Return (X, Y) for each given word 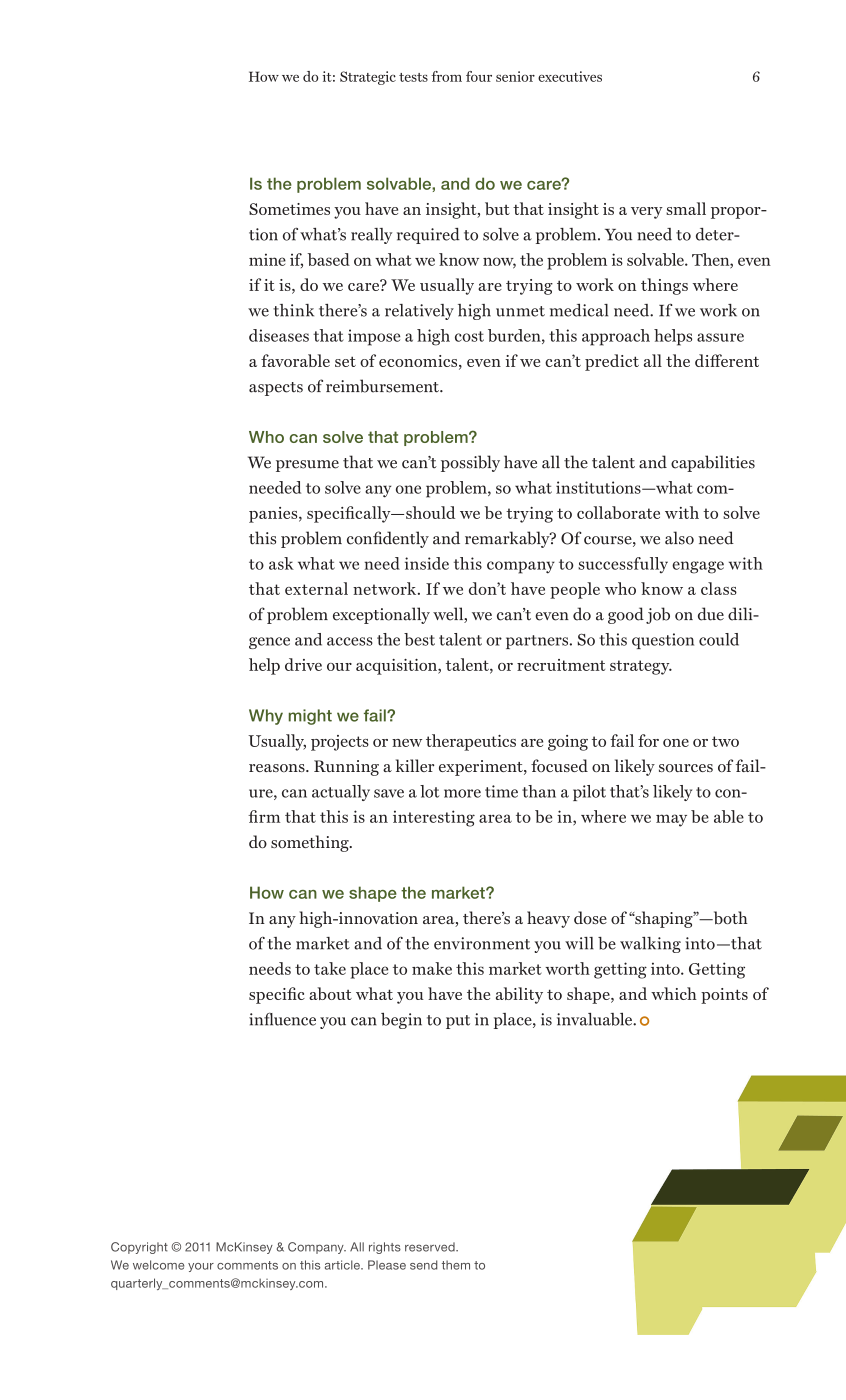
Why (266, 717)
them (456, 1265)
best (419, 639)
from (446, 76)
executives (570, 76)
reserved (431, 1247)
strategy (641, 667)
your (201, 1267)
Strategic (368, 78)
